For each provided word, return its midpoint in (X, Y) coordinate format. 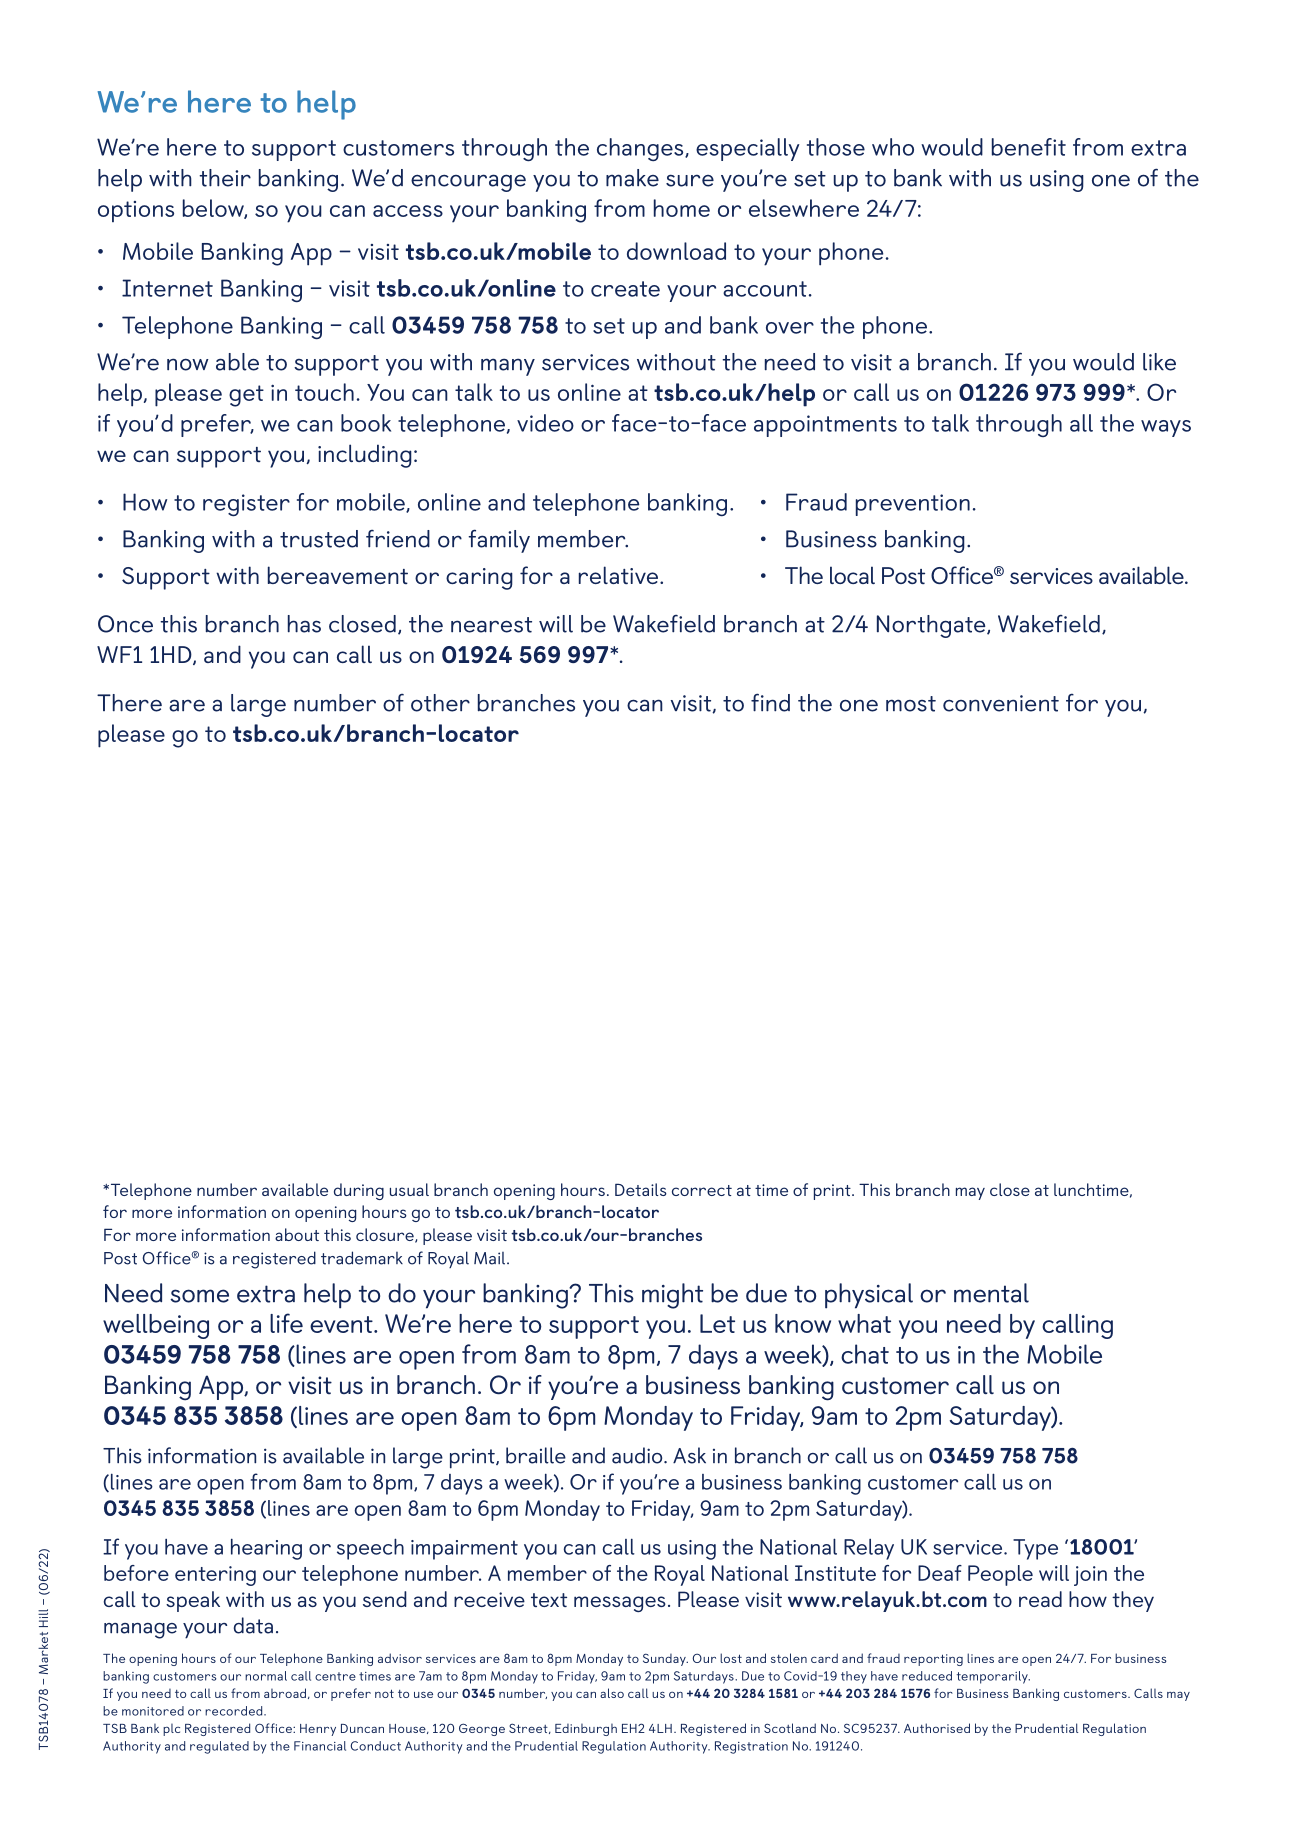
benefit (1029, 147)
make (632, 178)
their (225, 178)
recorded (235, 1711)
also (612, 1693)
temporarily (993, 1677)
